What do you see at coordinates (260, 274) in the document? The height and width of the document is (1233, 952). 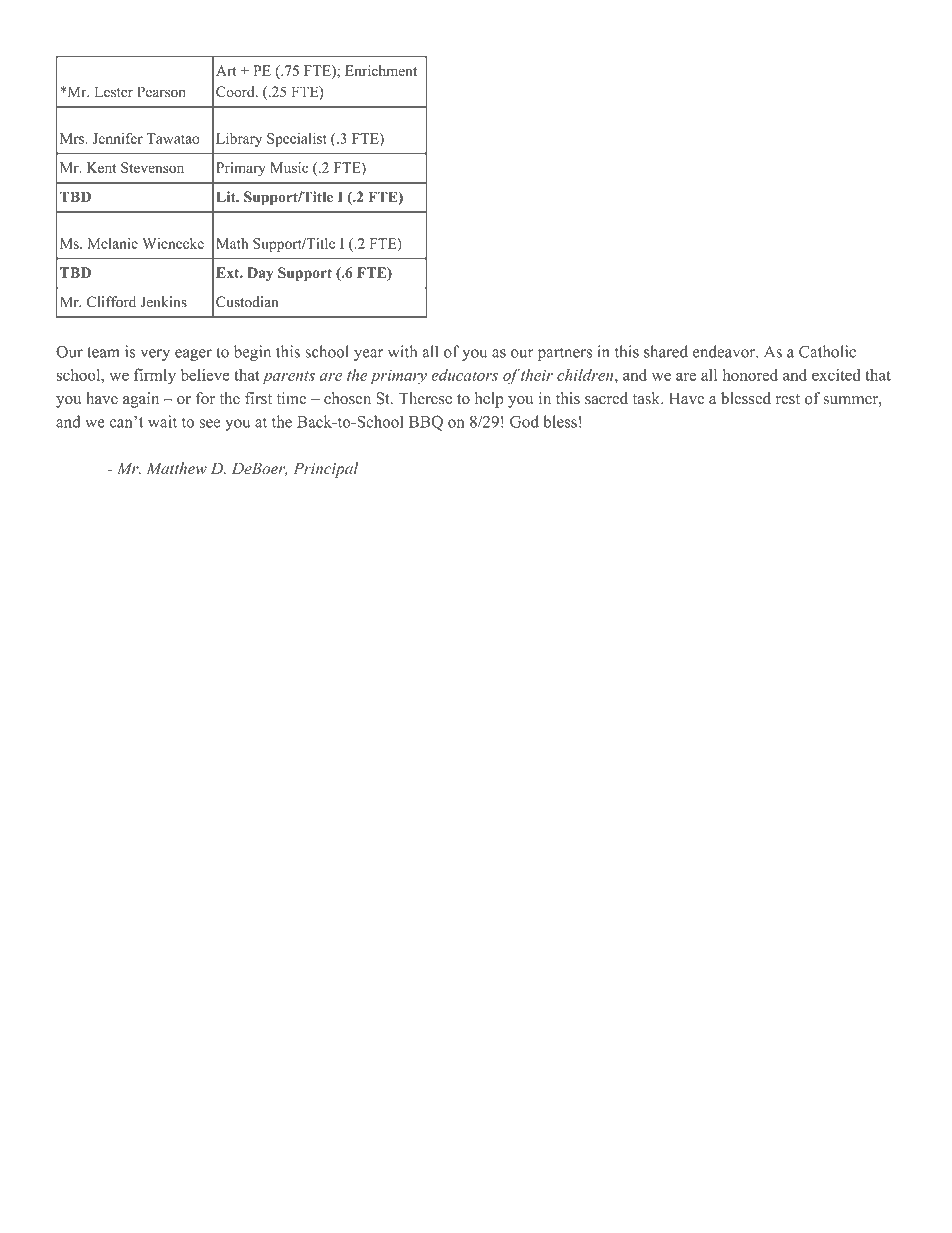 I see `Day` at bounding box center [260, 274].
